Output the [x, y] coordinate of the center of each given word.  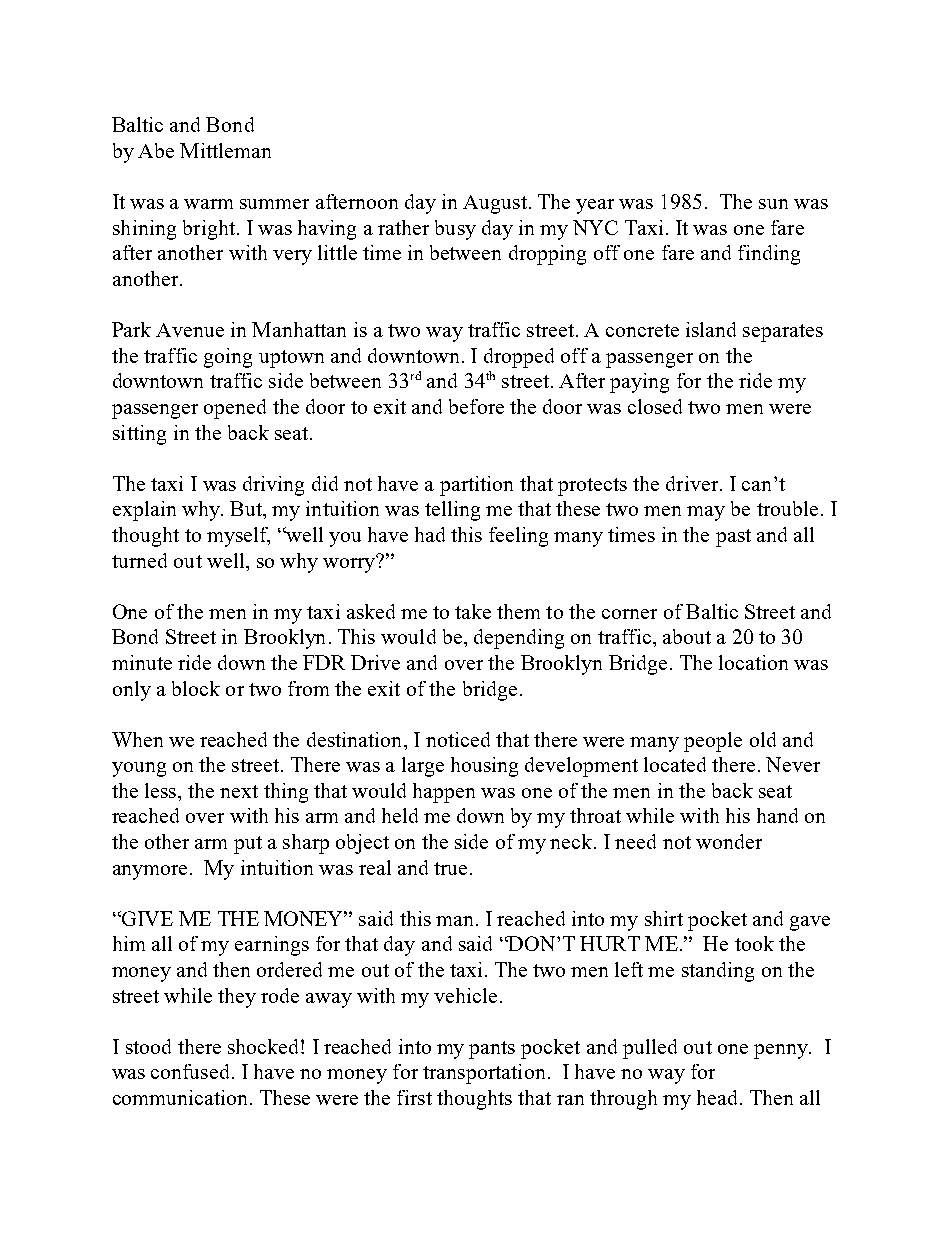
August [496, 204]
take [473, 611]
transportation [484, 1074]
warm [208, 204]
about [687, 636]
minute [142, 662]
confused [192, 1071]
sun [773, 204]
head [719, 1097]
